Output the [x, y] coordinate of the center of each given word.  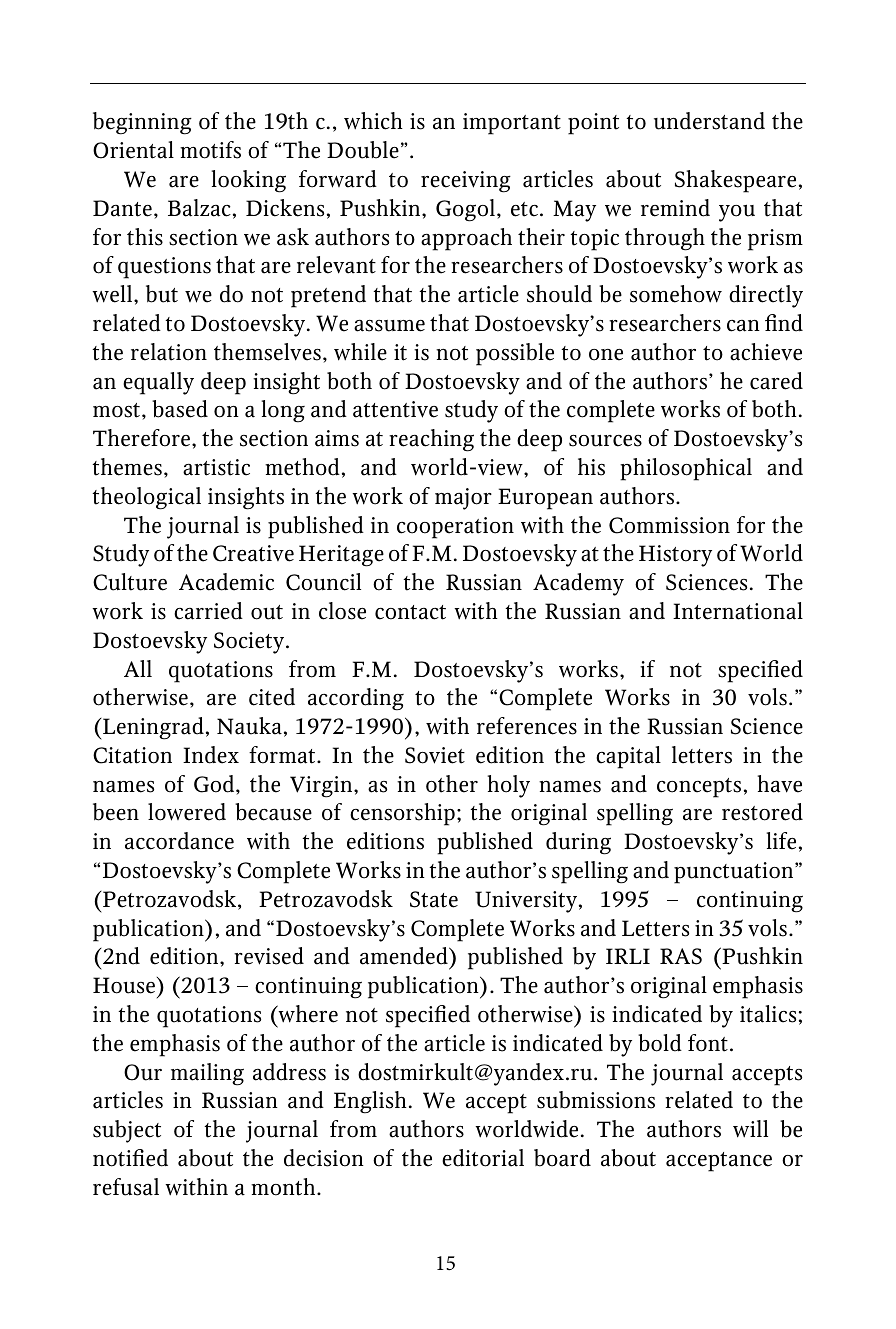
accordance [179, 841]
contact [410, 612]
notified [130, 1158]
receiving [466, 182]
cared [776, 381]
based [180, 409]
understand [709, 121]
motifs [210, 150]
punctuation [735, 873]
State [434, 899]
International [738, 611]
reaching [431, 440]
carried [208, 611]
